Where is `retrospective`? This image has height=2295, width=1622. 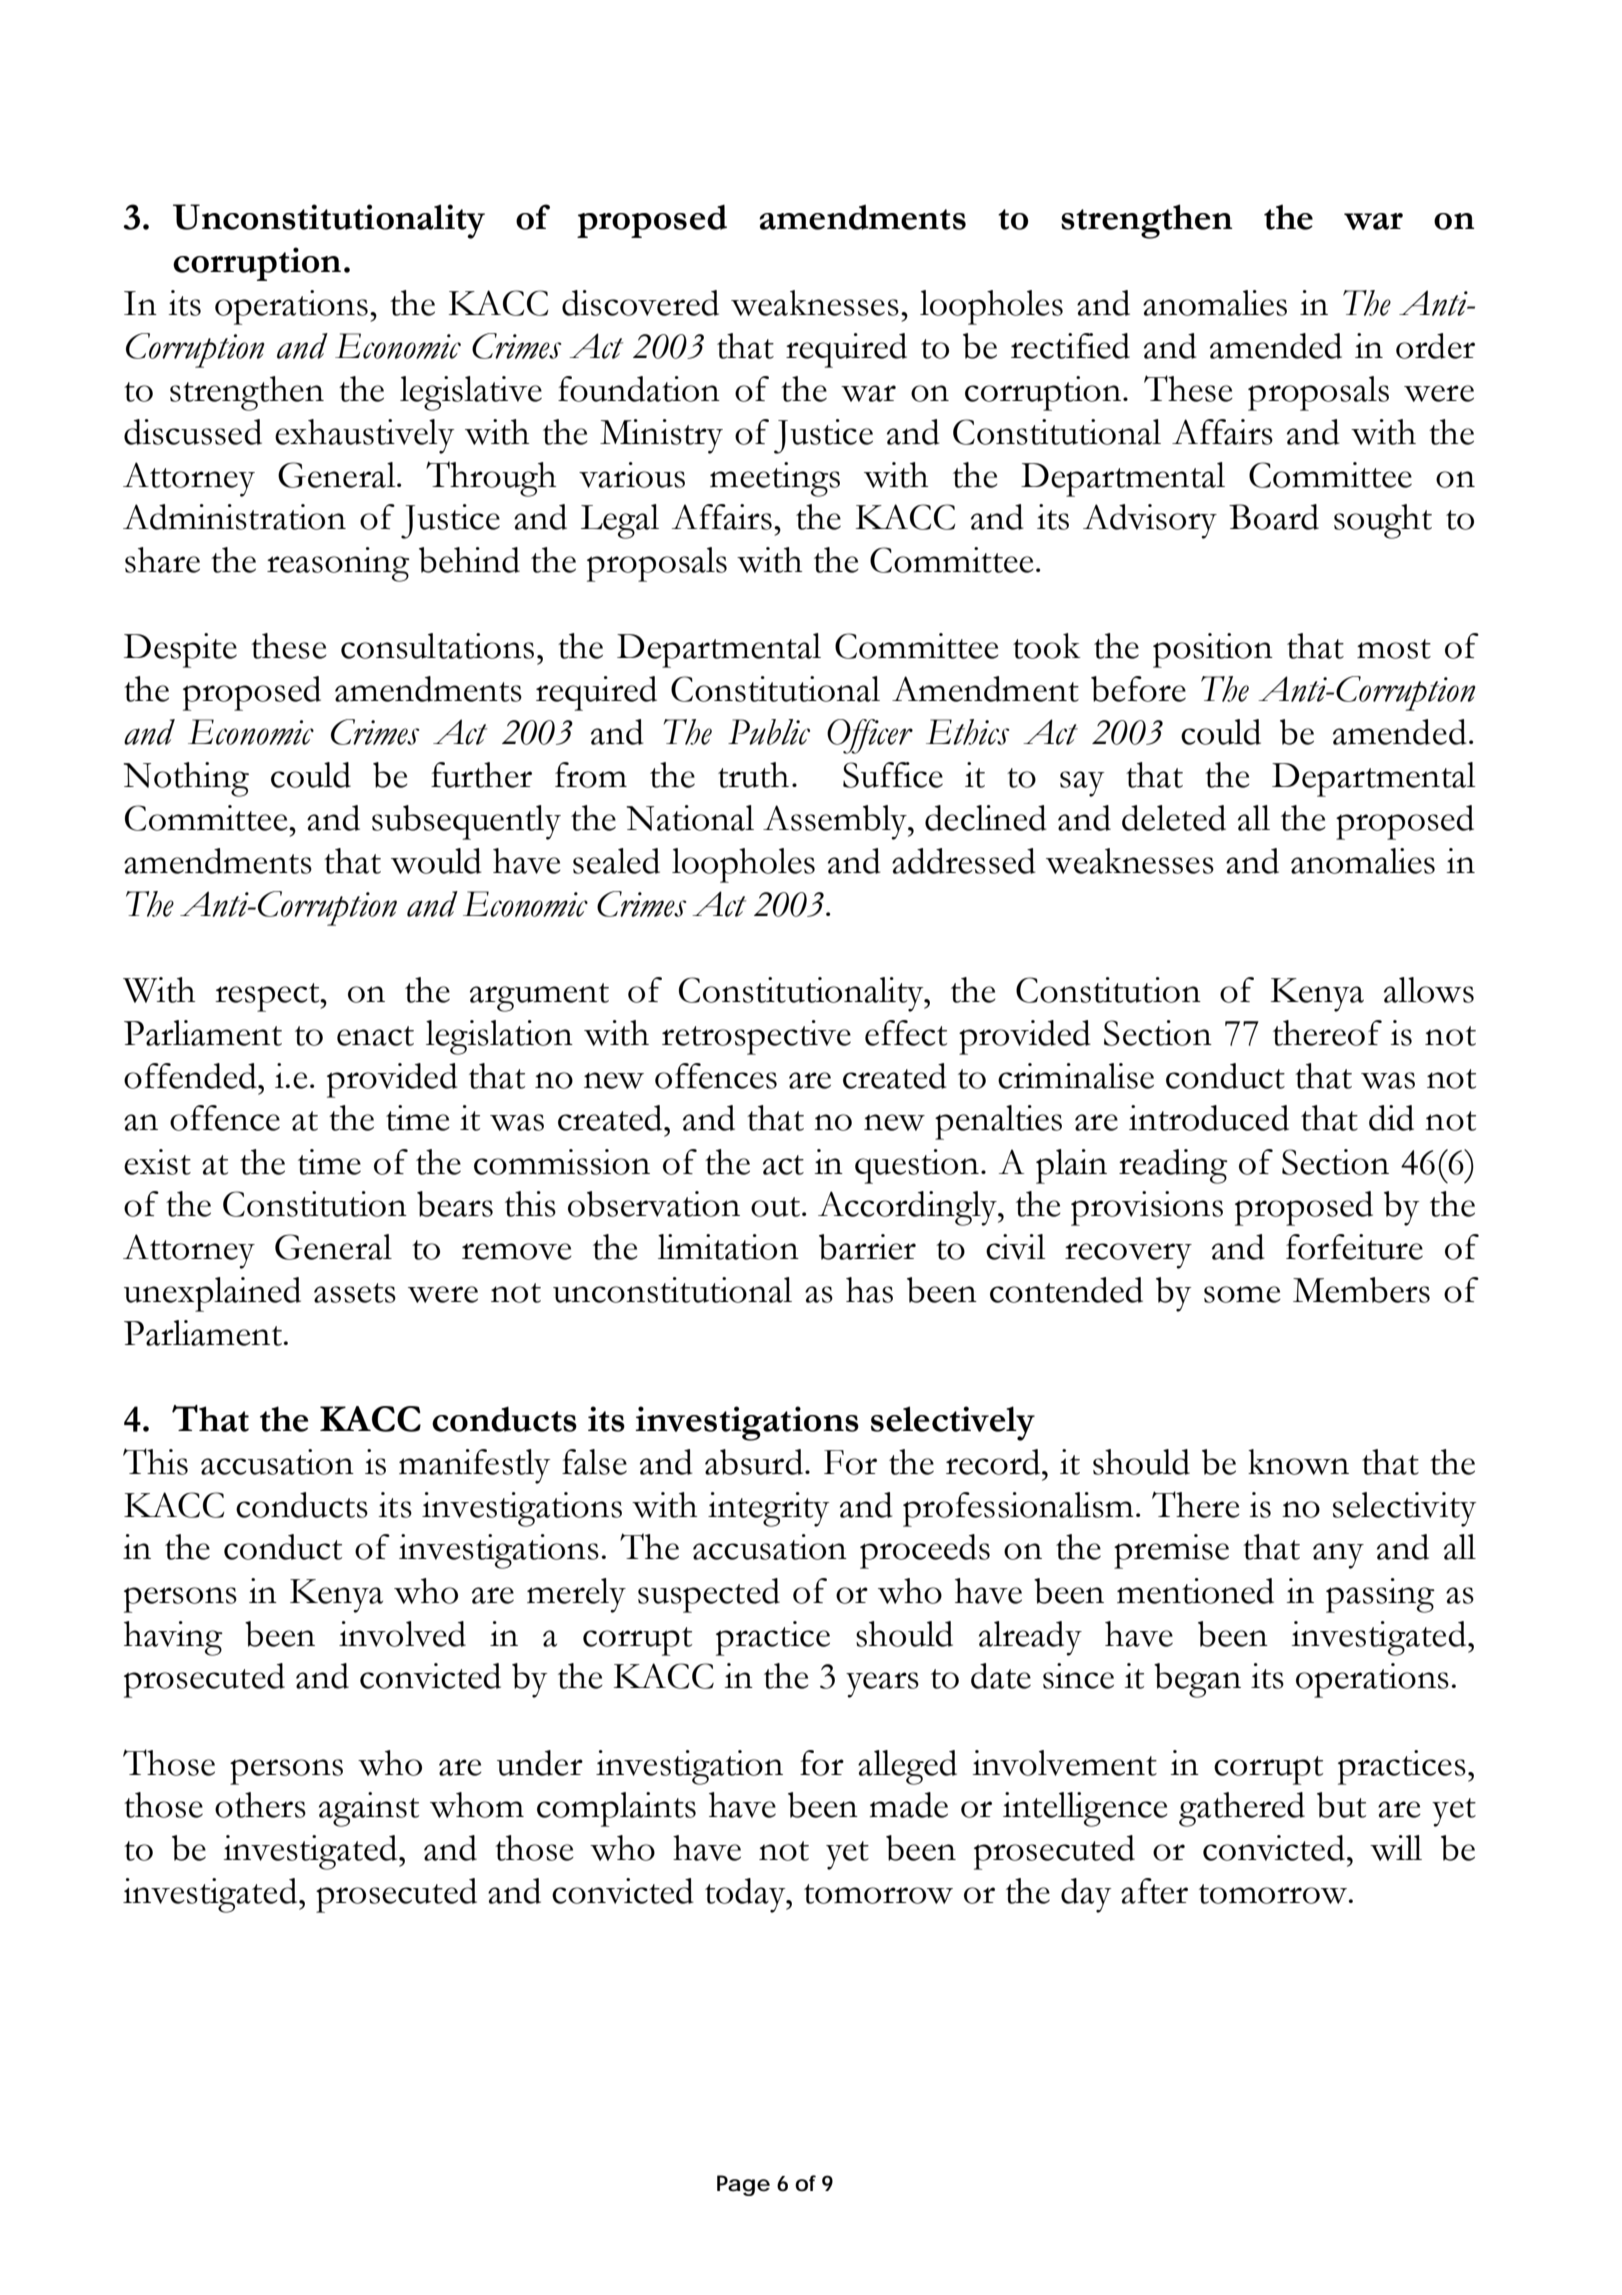 retrospective is located at coordinates (756, 1037).
